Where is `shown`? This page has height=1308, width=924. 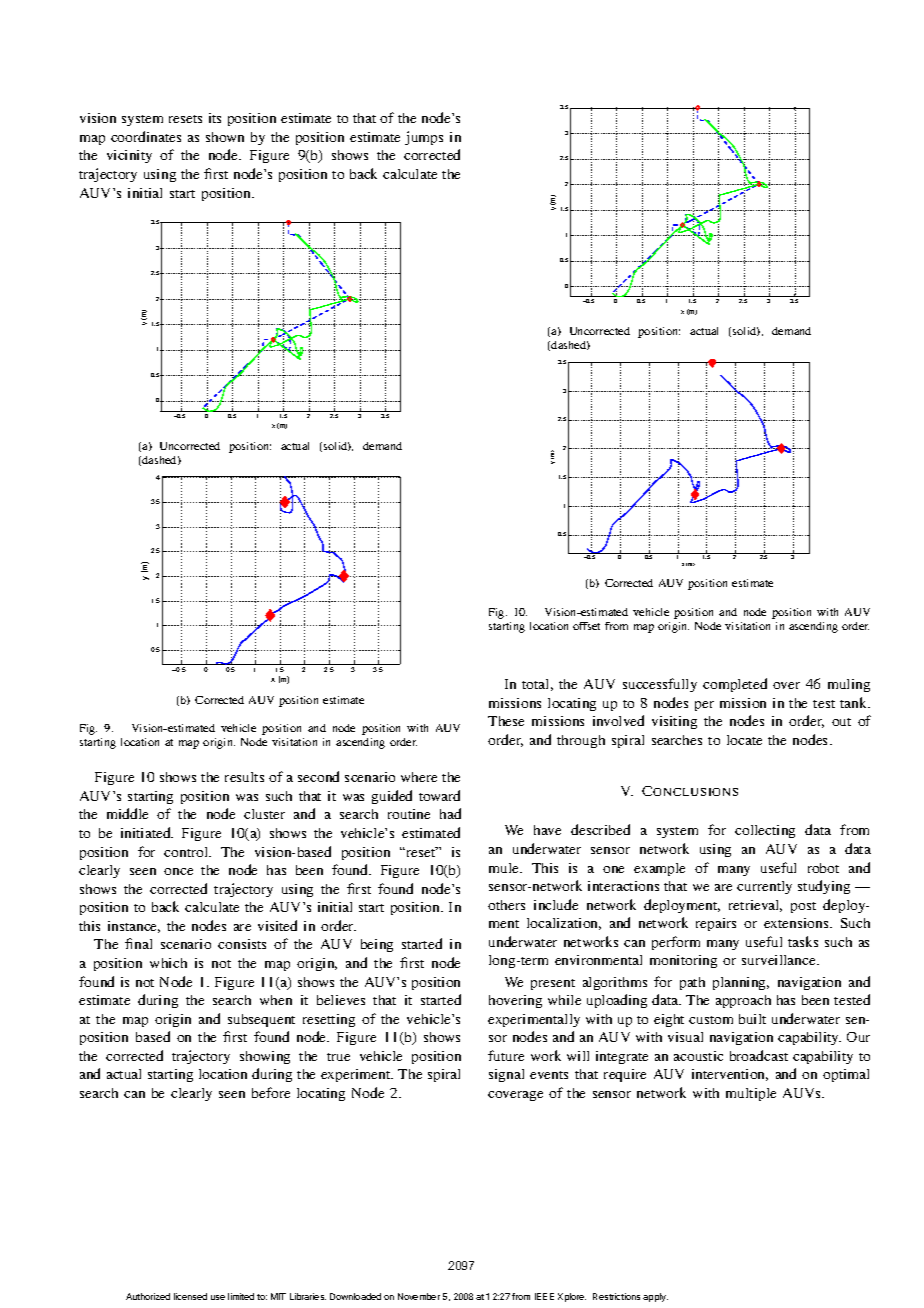
shown is located at coordinates (225, 137).
